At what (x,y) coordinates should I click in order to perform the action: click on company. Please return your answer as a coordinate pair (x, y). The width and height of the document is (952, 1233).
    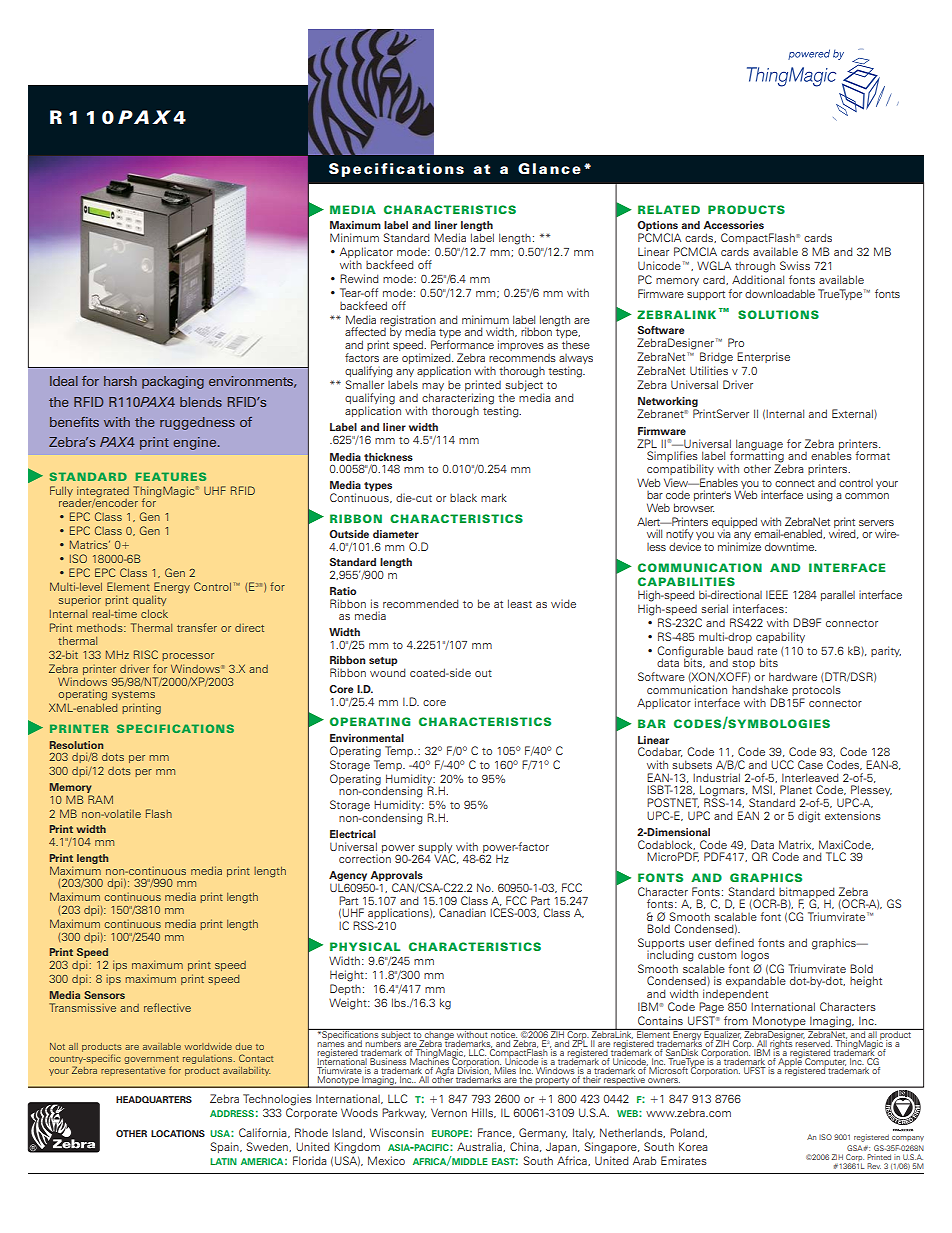
    Looking at the image, I should click on (908, 1139).
